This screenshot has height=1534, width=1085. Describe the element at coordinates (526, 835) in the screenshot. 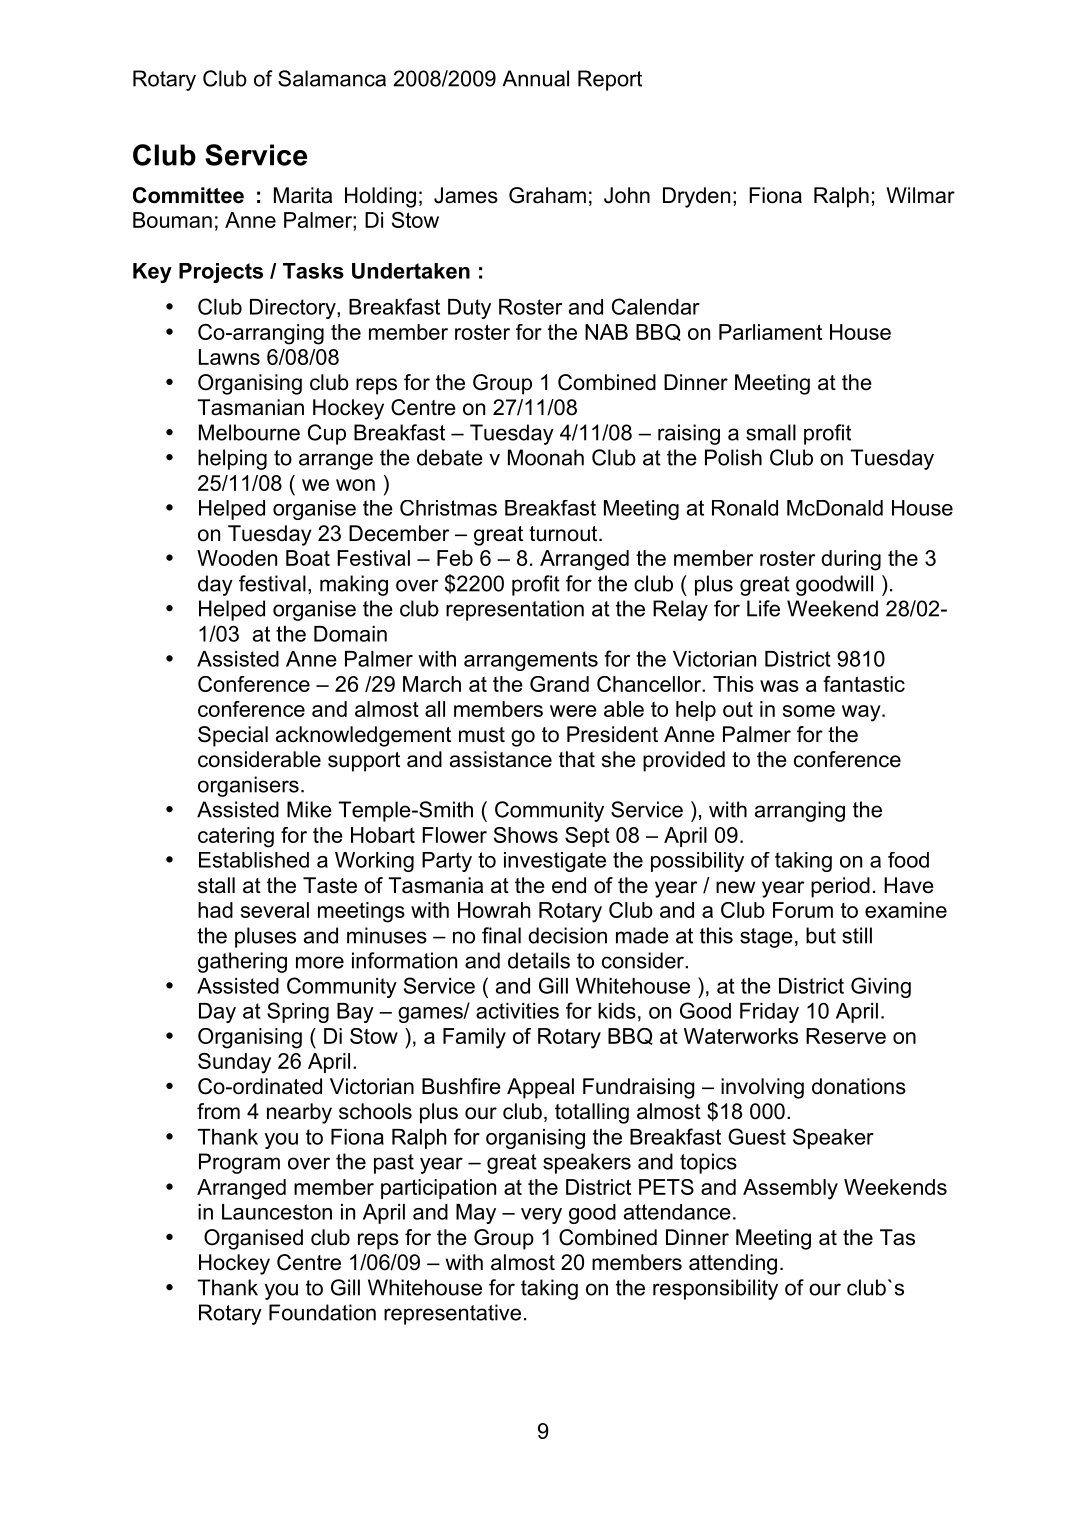

I see `Shows` at that location.
